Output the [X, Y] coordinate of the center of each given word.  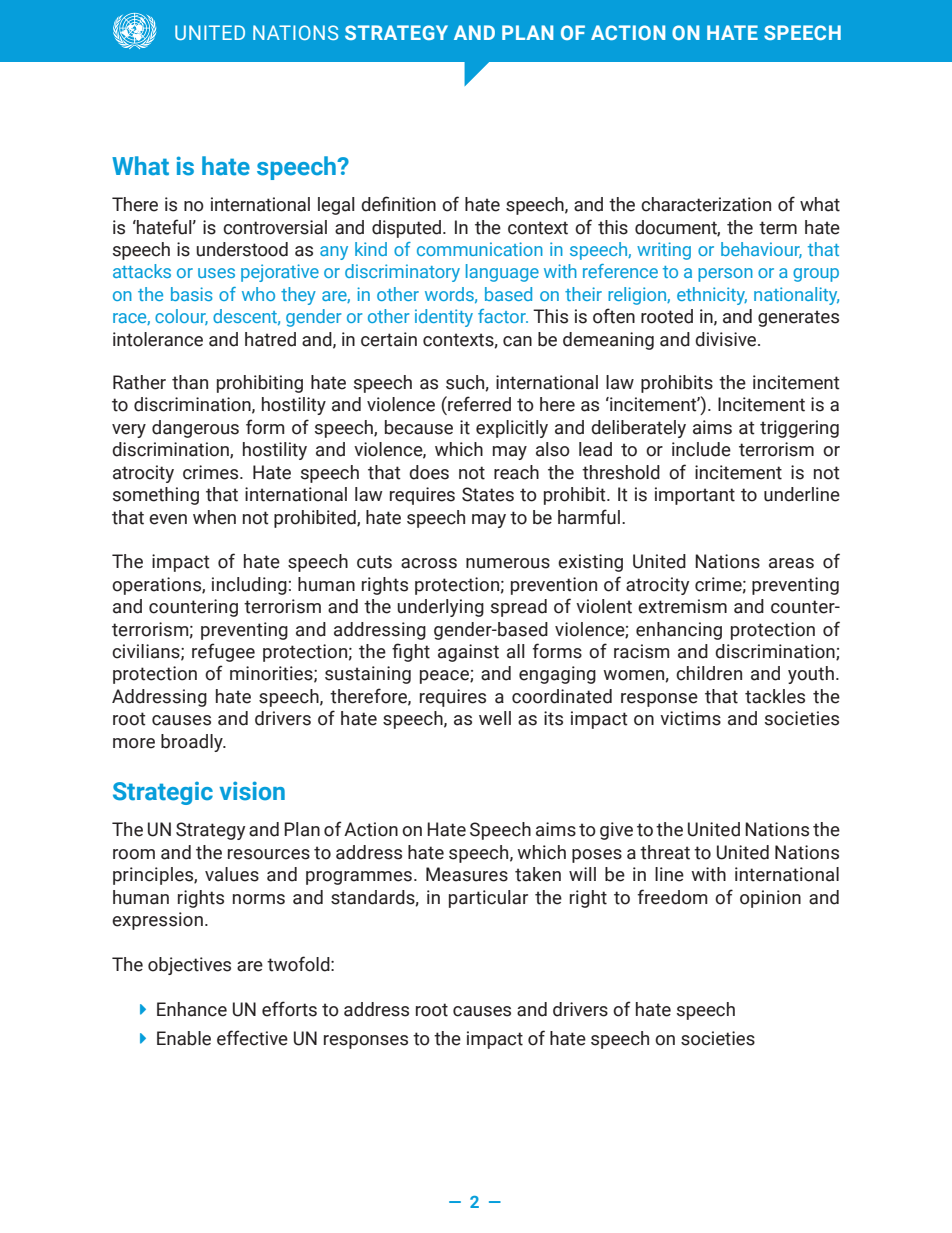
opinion [770, 899]
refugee [223, 652]
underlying [440, 608]
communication [480, 249]
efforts [289, 1009]
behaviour [761, 250]
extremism [682, 606]
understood [242, 249]
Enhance [192, 1009]
